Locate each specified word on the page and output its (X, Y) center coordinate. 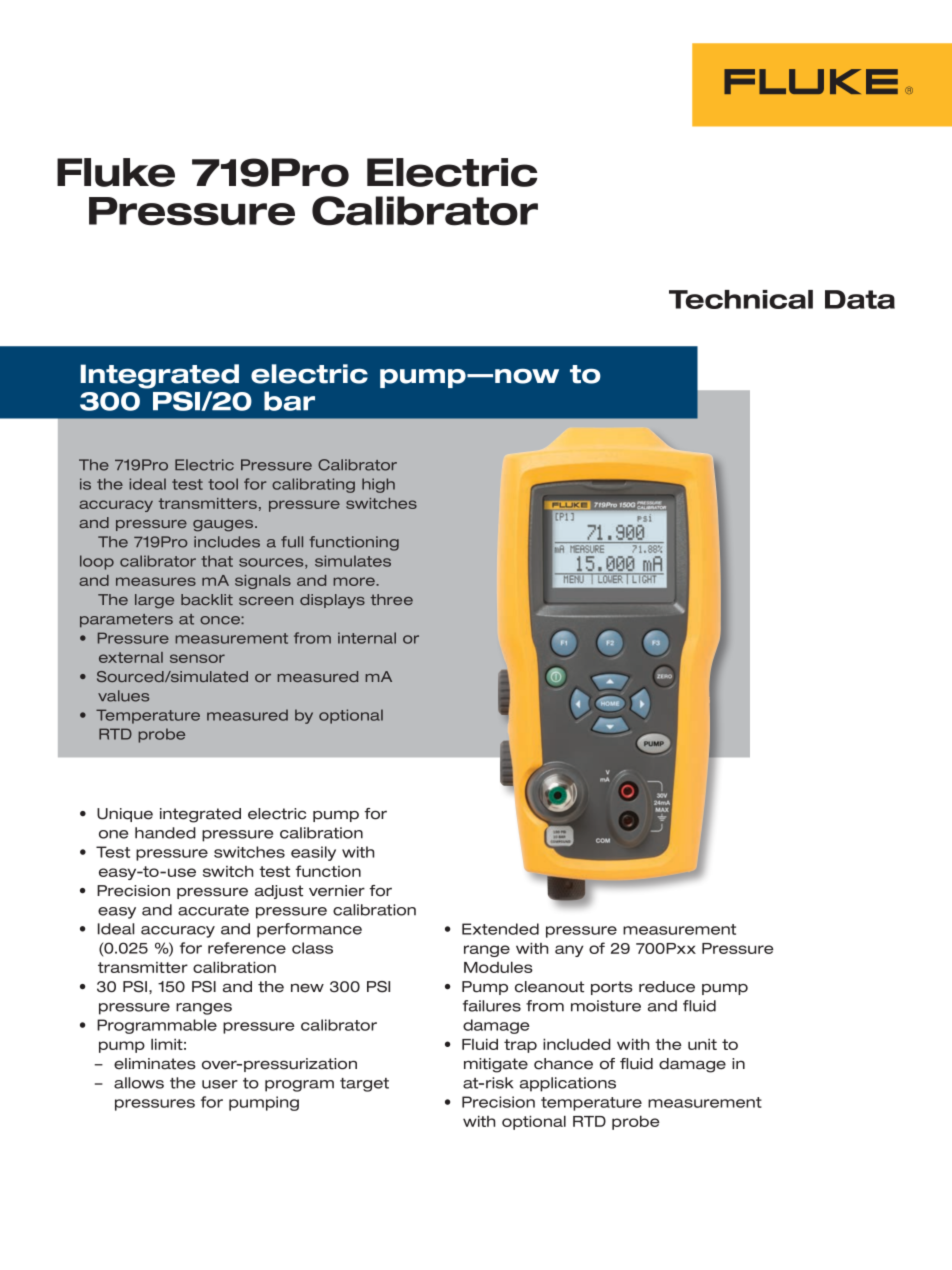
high (378, 485)
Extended (500, 929)
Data (860, 299)
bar (289, 401)
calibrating (313, 485)
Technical (741, 299)
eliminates (155, 1064)
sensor (197, 658)
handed (165, 833)
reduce (667, 987)
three (392, 599)
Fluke (116, 172)
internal (367, 638)
